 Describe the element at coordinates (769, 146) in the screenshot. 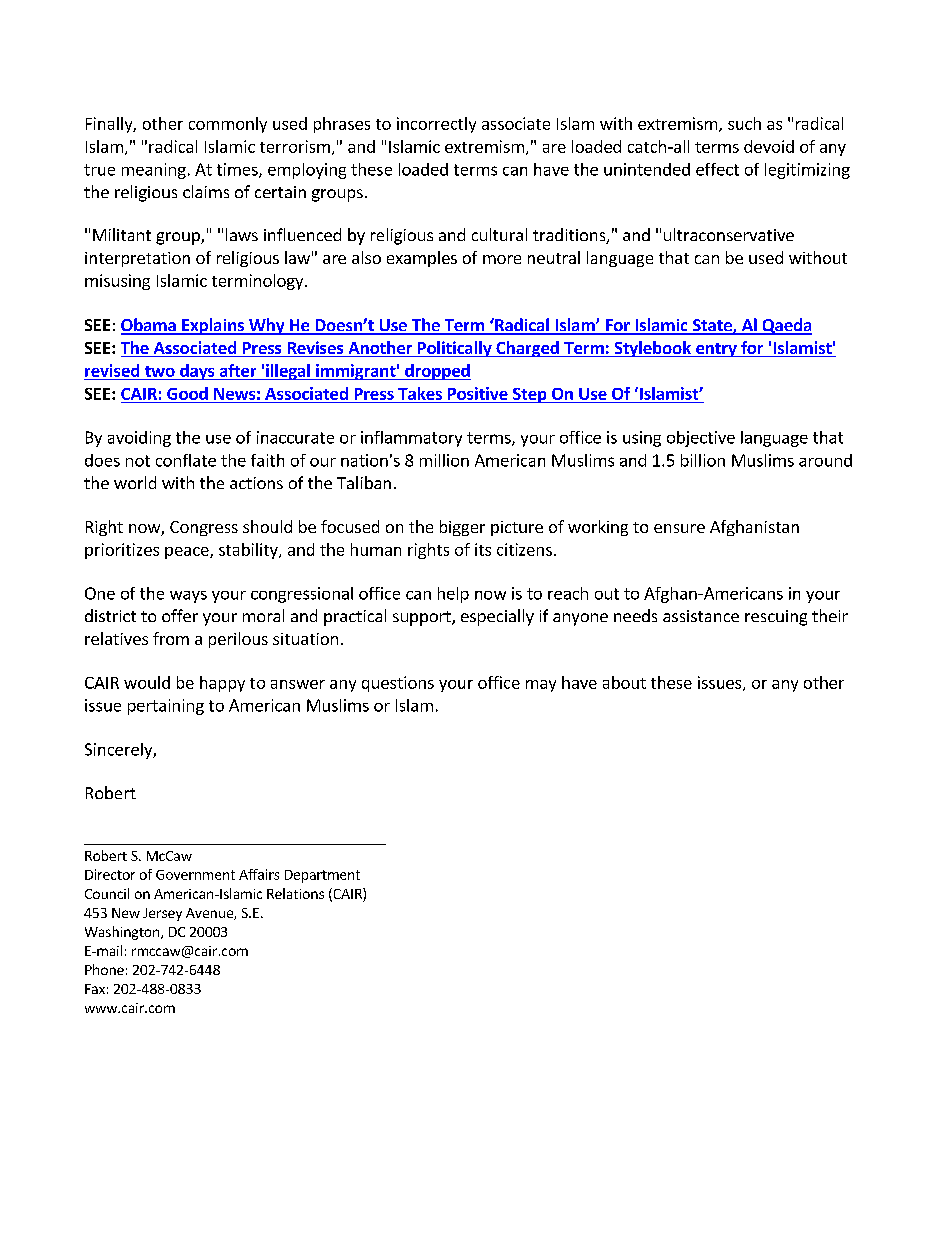

I see `devoid` at that location.
